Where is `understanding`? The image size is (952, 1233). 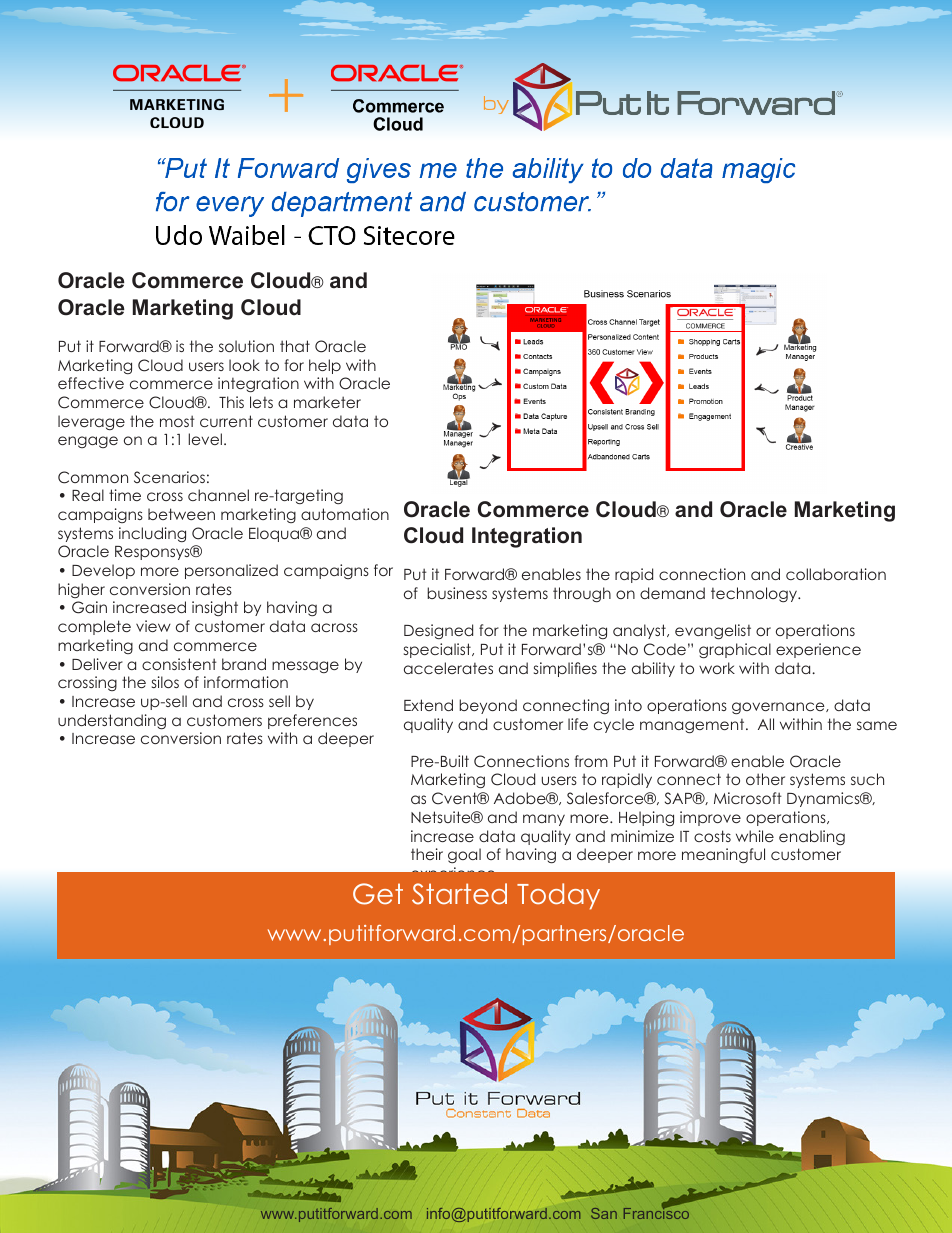
understanding is located at coordinates (112, 721).
